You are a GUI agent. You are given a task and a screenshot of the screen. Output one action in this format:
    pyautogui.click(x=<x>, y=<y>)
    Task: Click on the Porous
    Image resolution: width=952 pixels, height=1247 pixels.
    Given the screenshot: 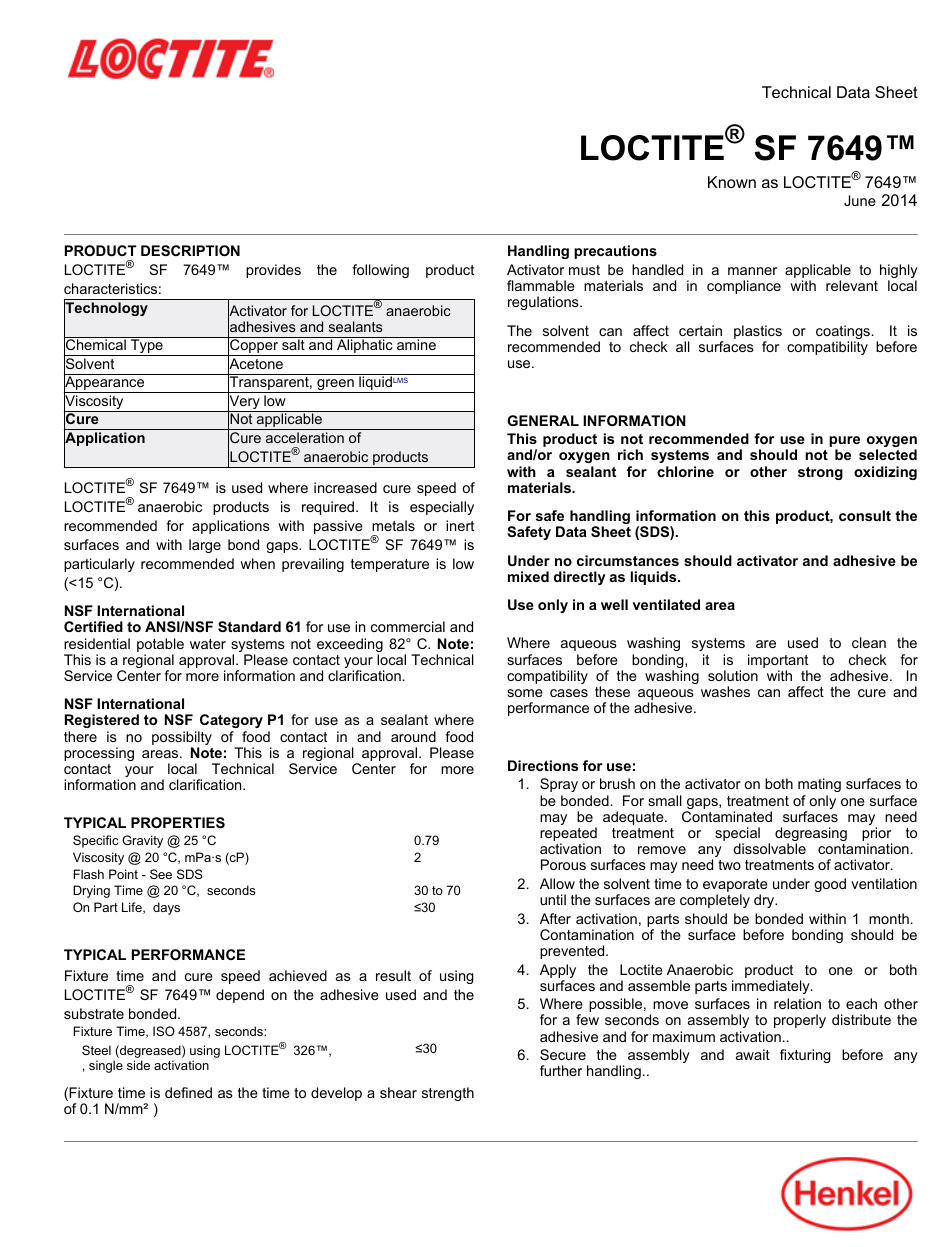 What is the action you would take?
    pyautogui.click(x=563, y=864)
